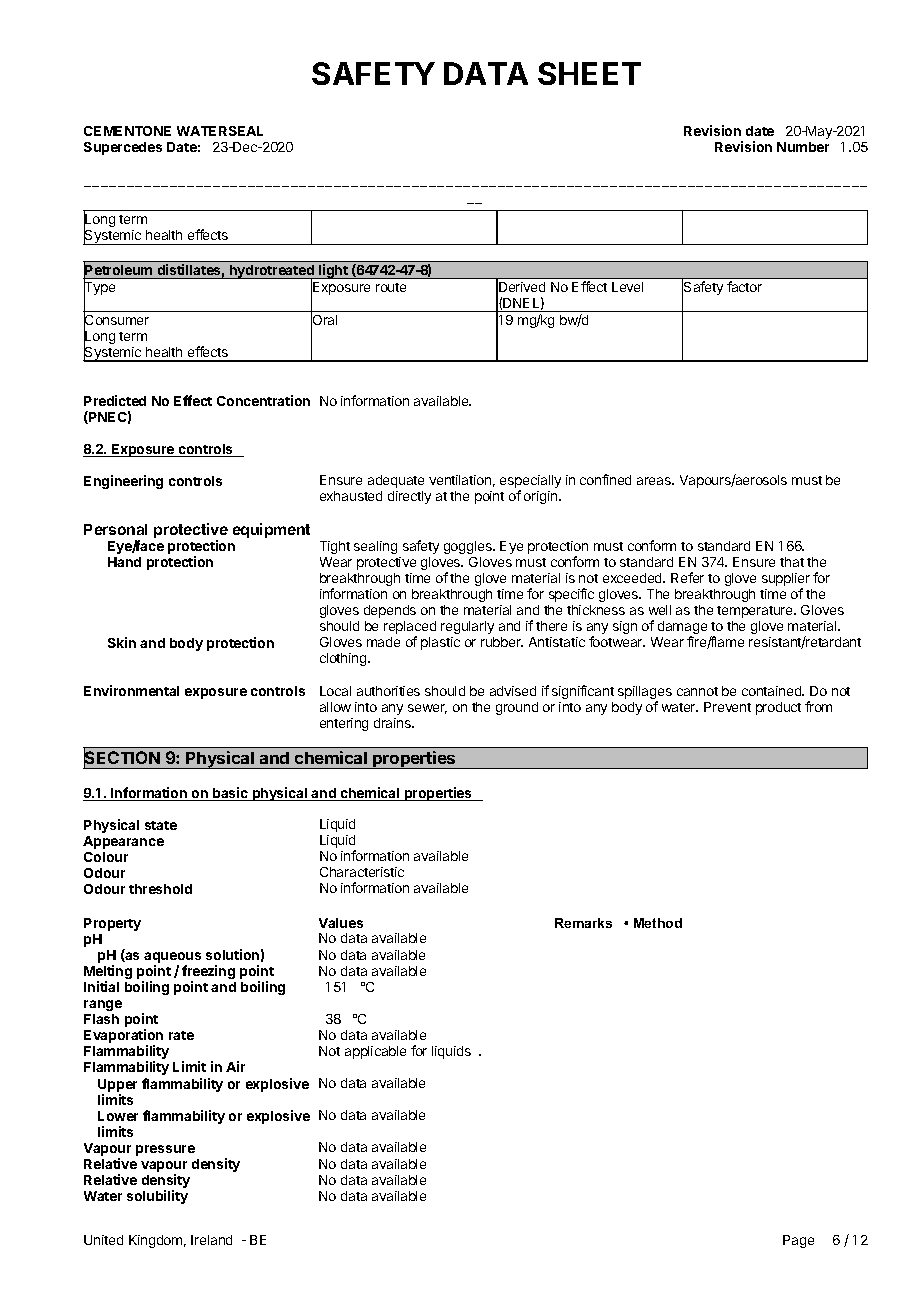 This image has height=1308, width=924. What do you see at coordinates (658, 923) in the image?
I see `Method` at bounding box center [658, 923].
